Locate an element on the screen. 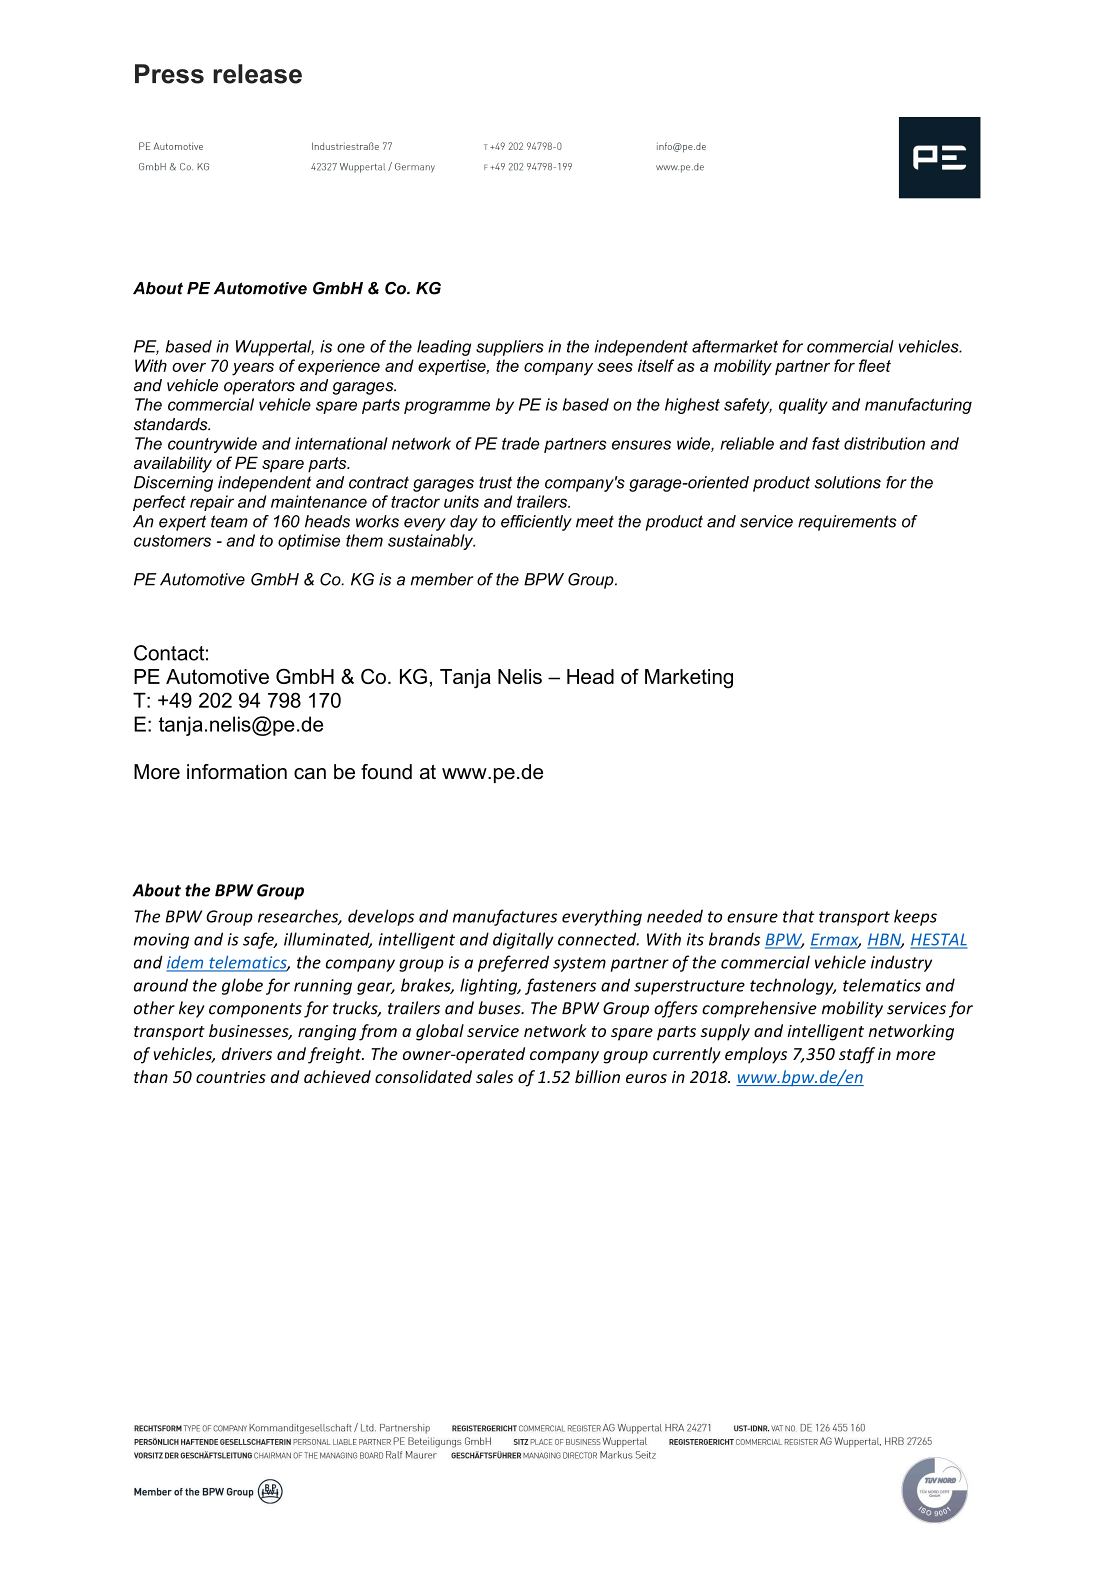 Image resolution: width=1117 pixels, height=1580 pixels. Press is located at coordinates (169, 74).
